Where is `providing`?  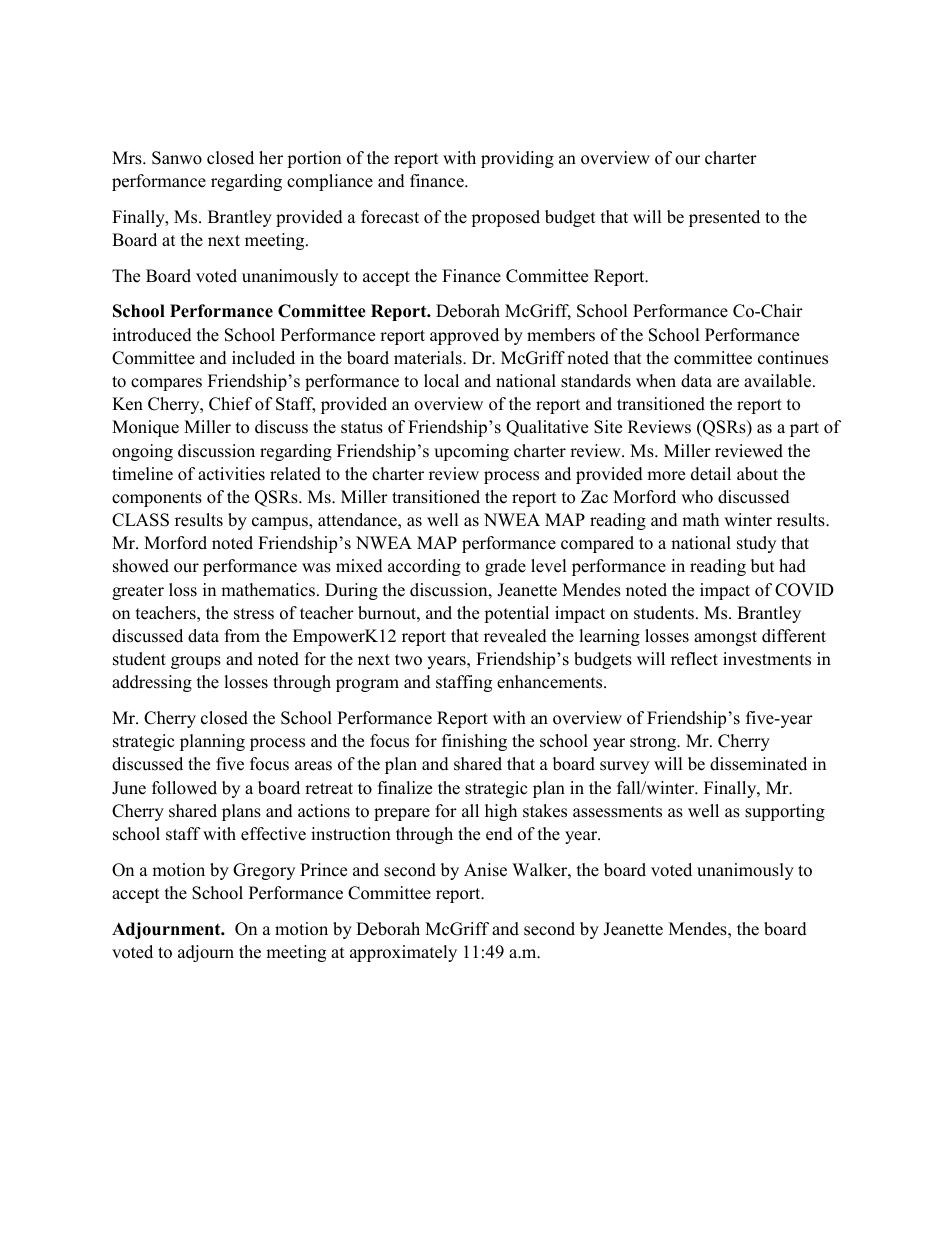
providing is located at coordinates (517, 159).
